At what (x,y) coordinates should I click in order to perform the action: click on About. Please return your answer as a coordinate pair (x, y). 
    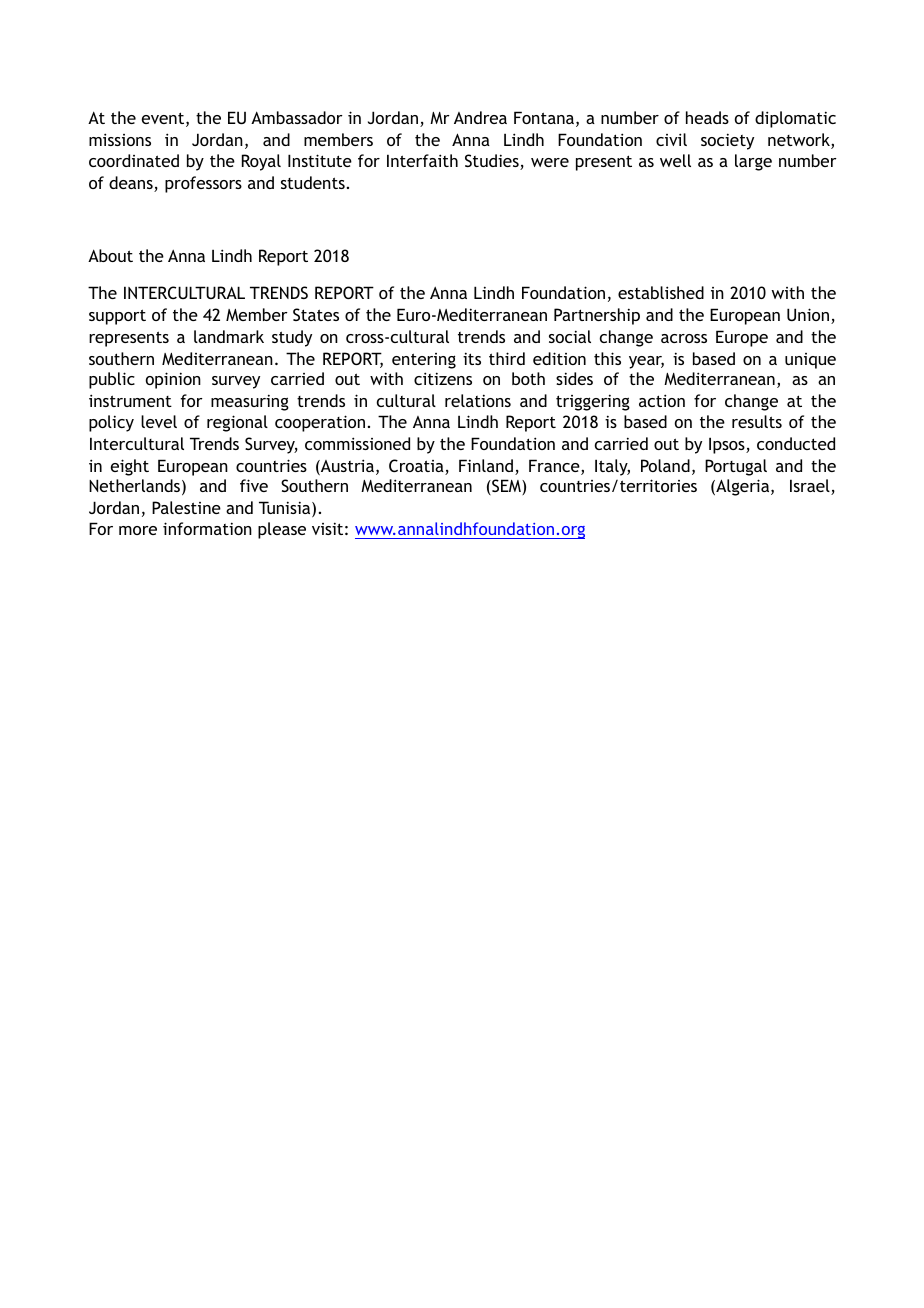
    Looking at the image, I should click on (110, 255).
